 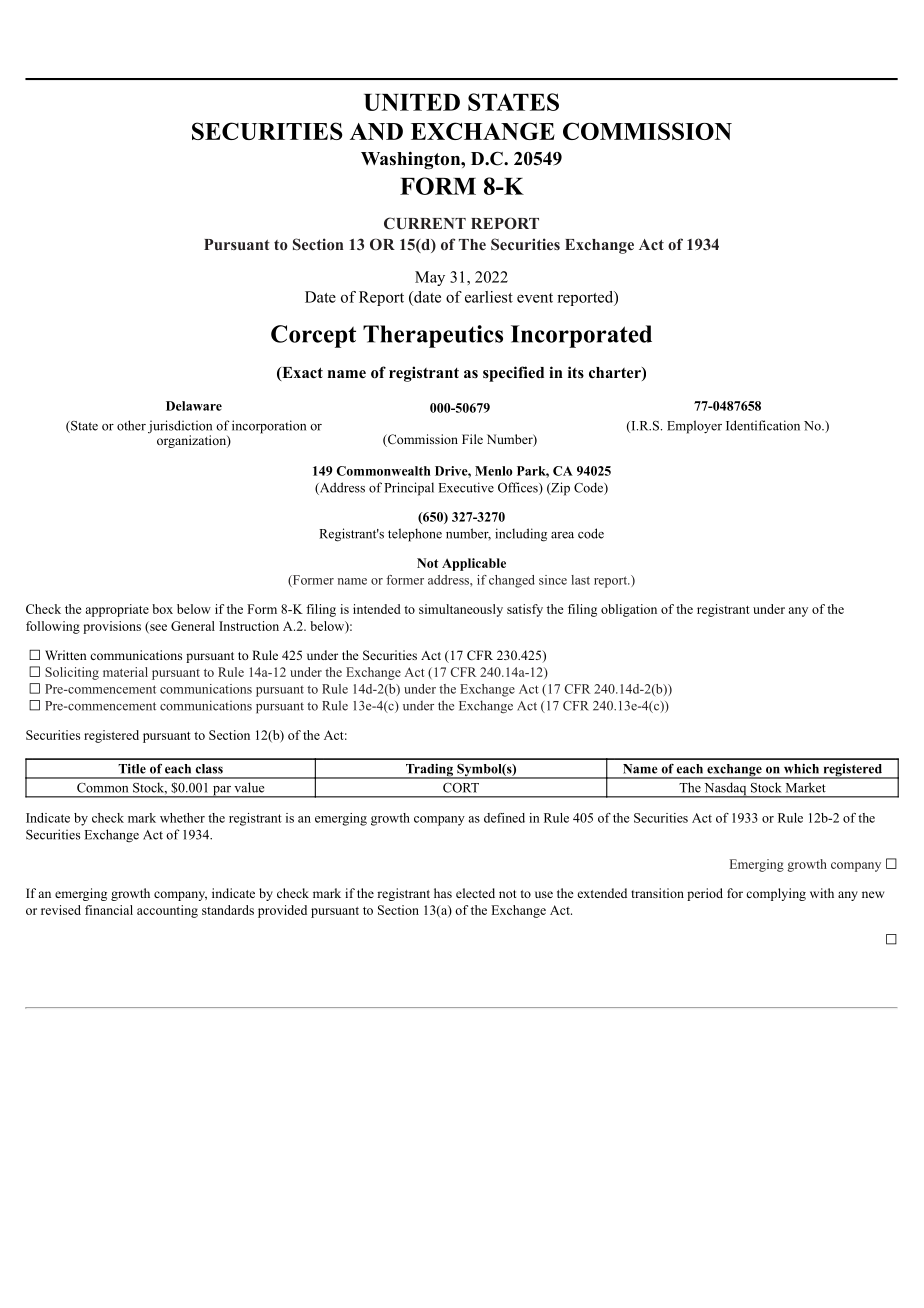 I want to click on accounting, so click(x=167, y=911).
